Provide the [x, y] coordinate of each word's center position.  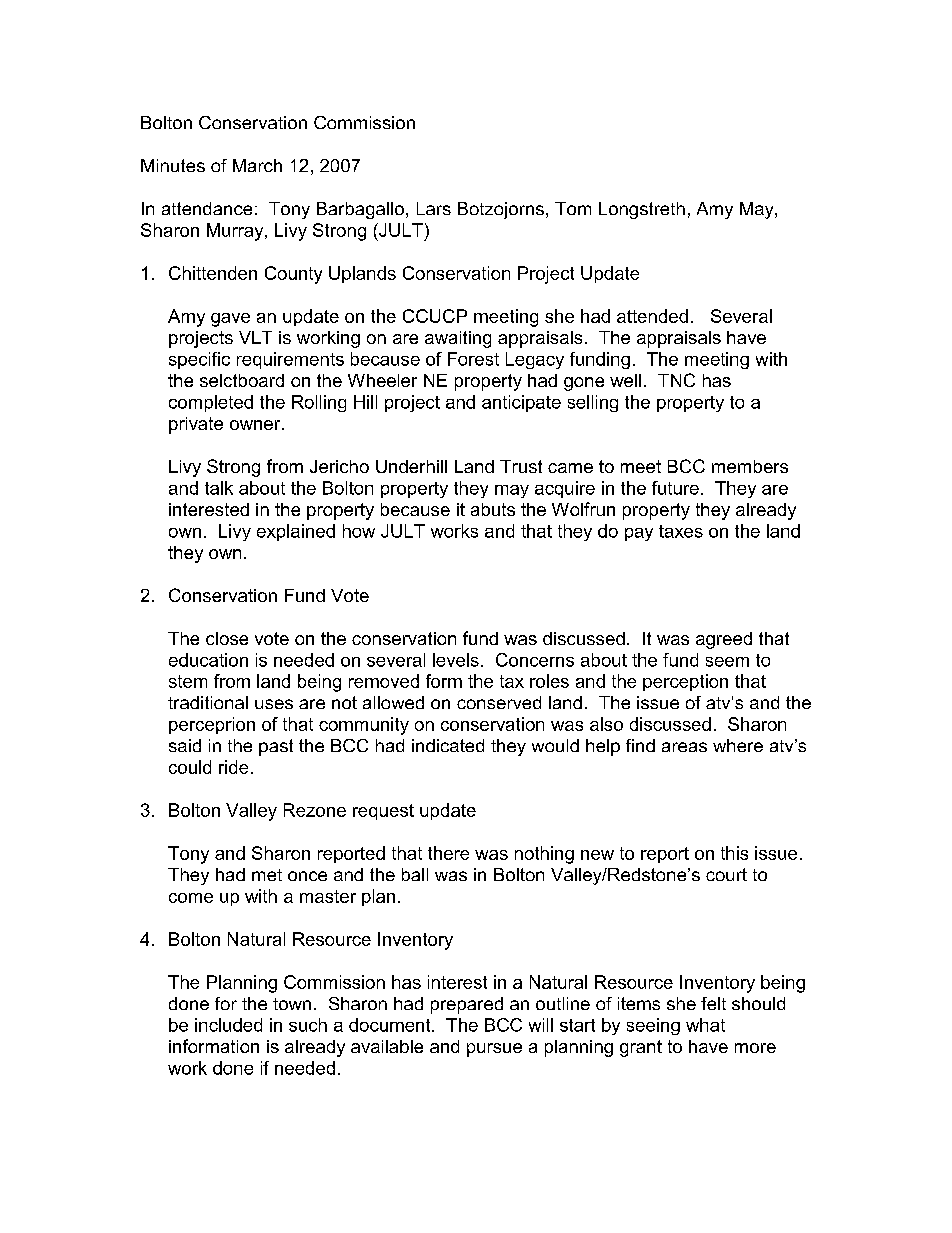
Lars [434, 208]
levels [456, 660]
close [227, 638]
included [228, 1025]
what [705, 1025]
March [257, 165]
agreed [724, 640]
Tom [573, 208]
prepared [467, 1005]
